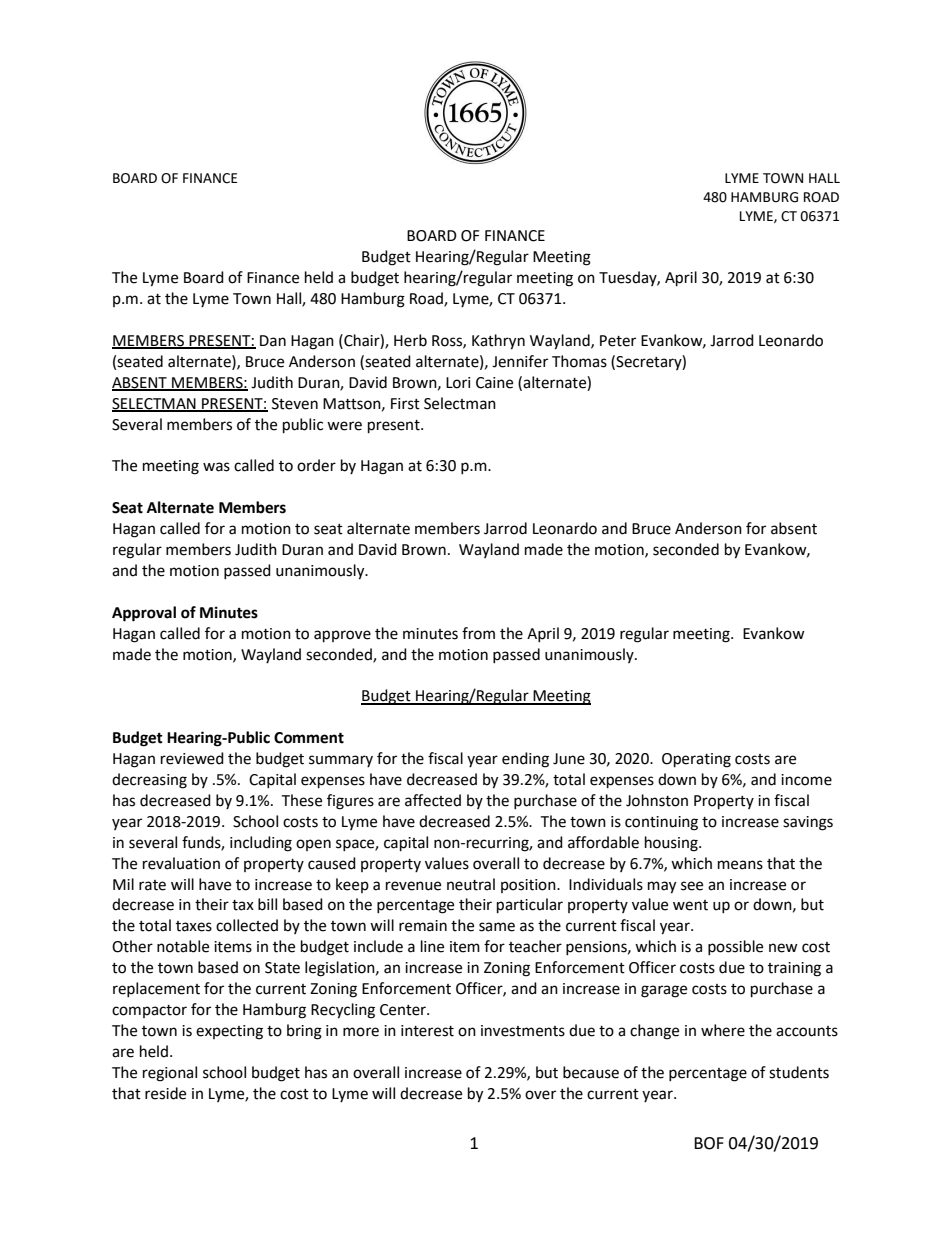 The image size is (952, 1233). I want to click on taxes, so click(194, 926).
